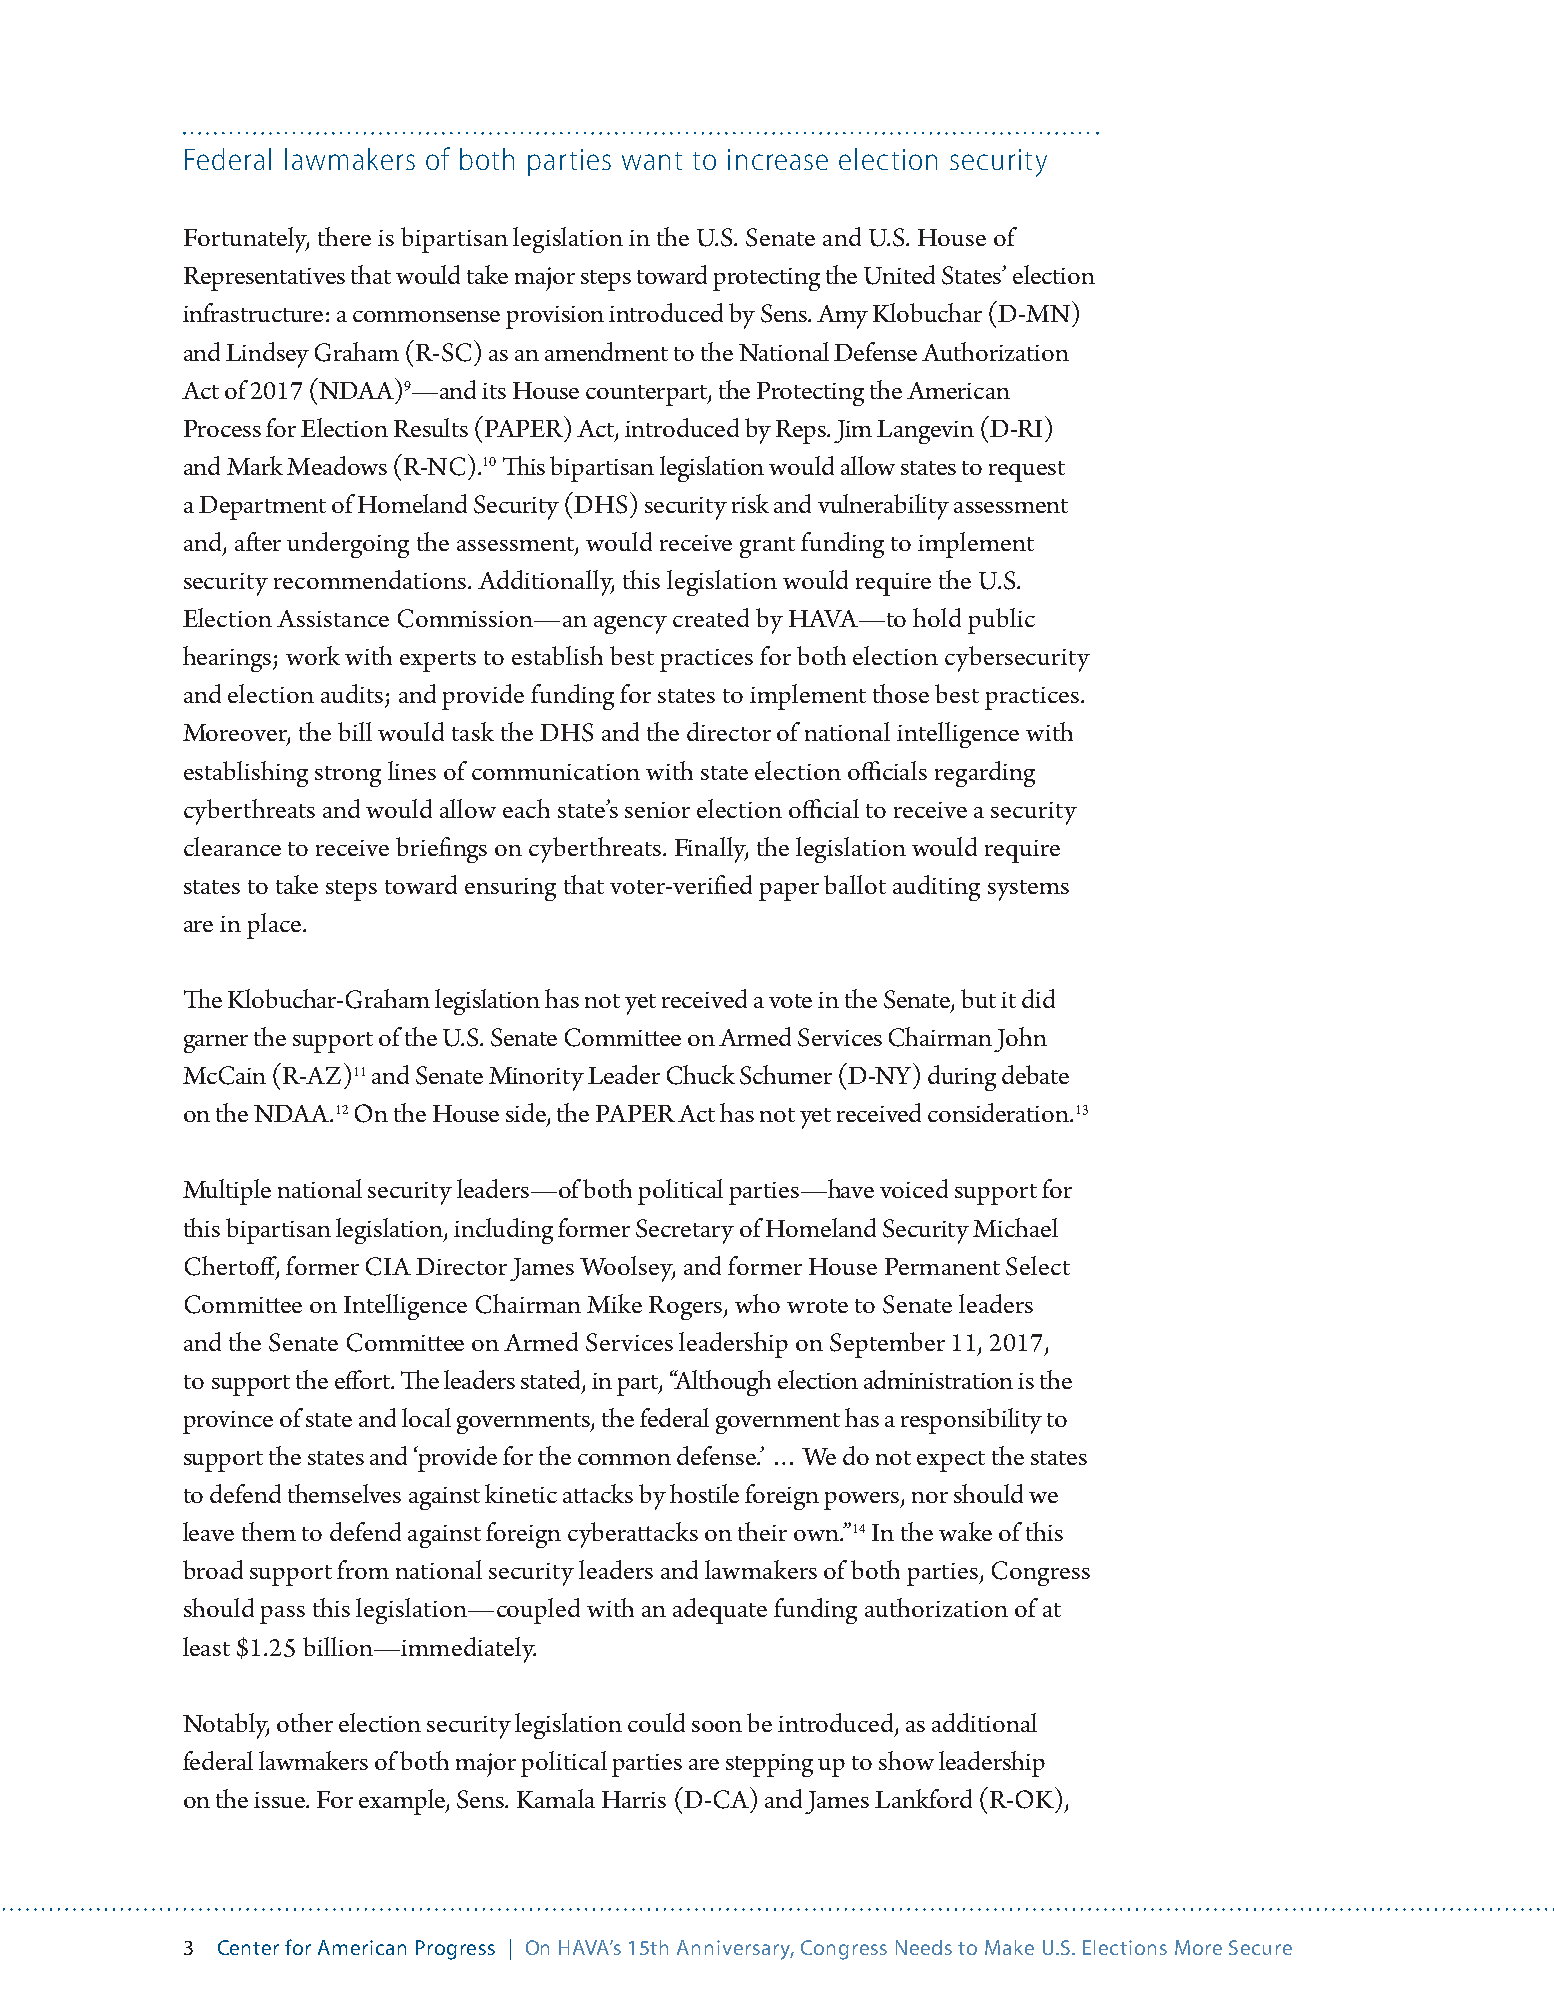 This screenshot has height=2011, width=1554. I want to click on Center, so click(248, 1947).
